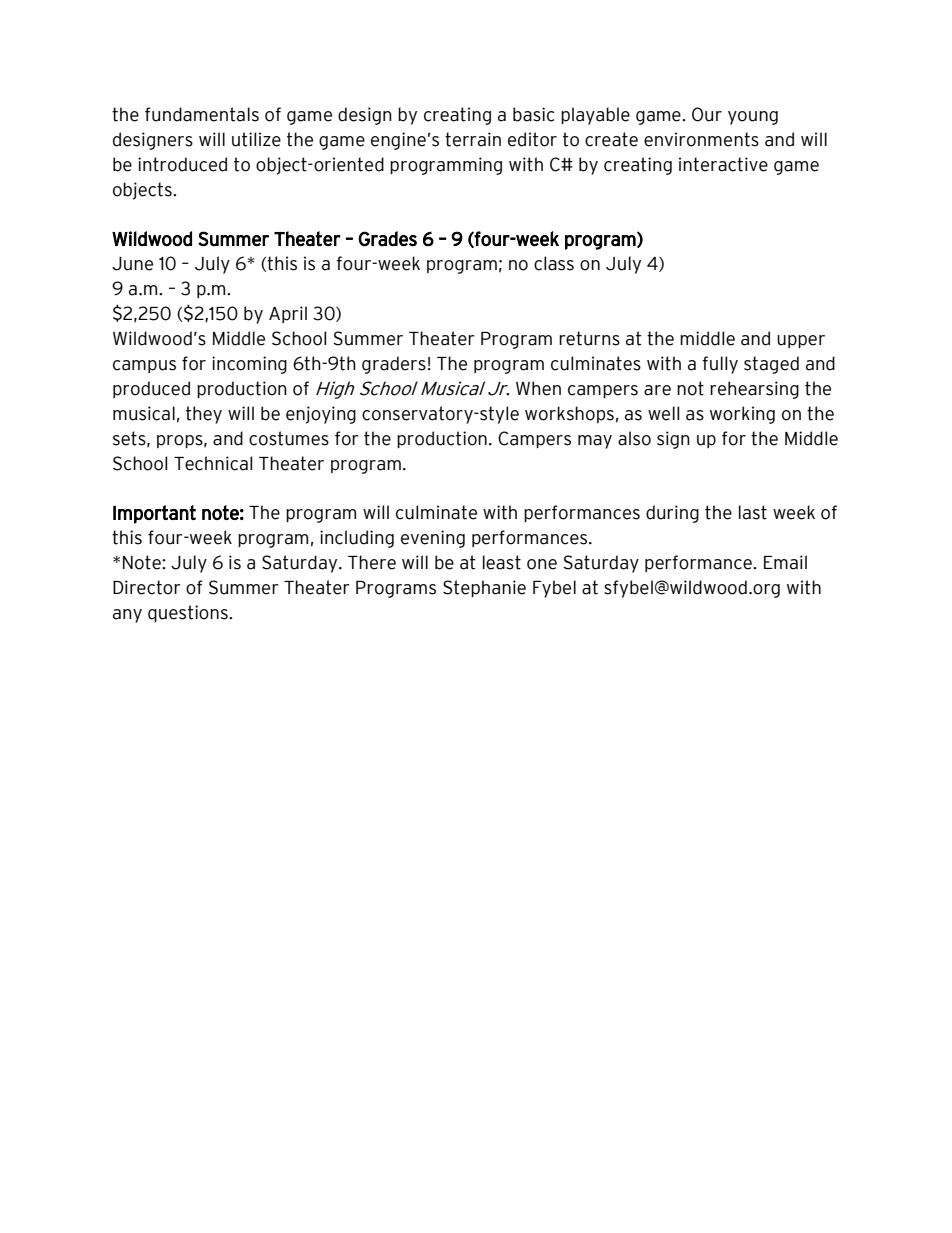 The image size is (952, 1233). What do you see at coordinates (189, 613) in the screenshot?
I see `questions` at bounding box center [189, 613].
